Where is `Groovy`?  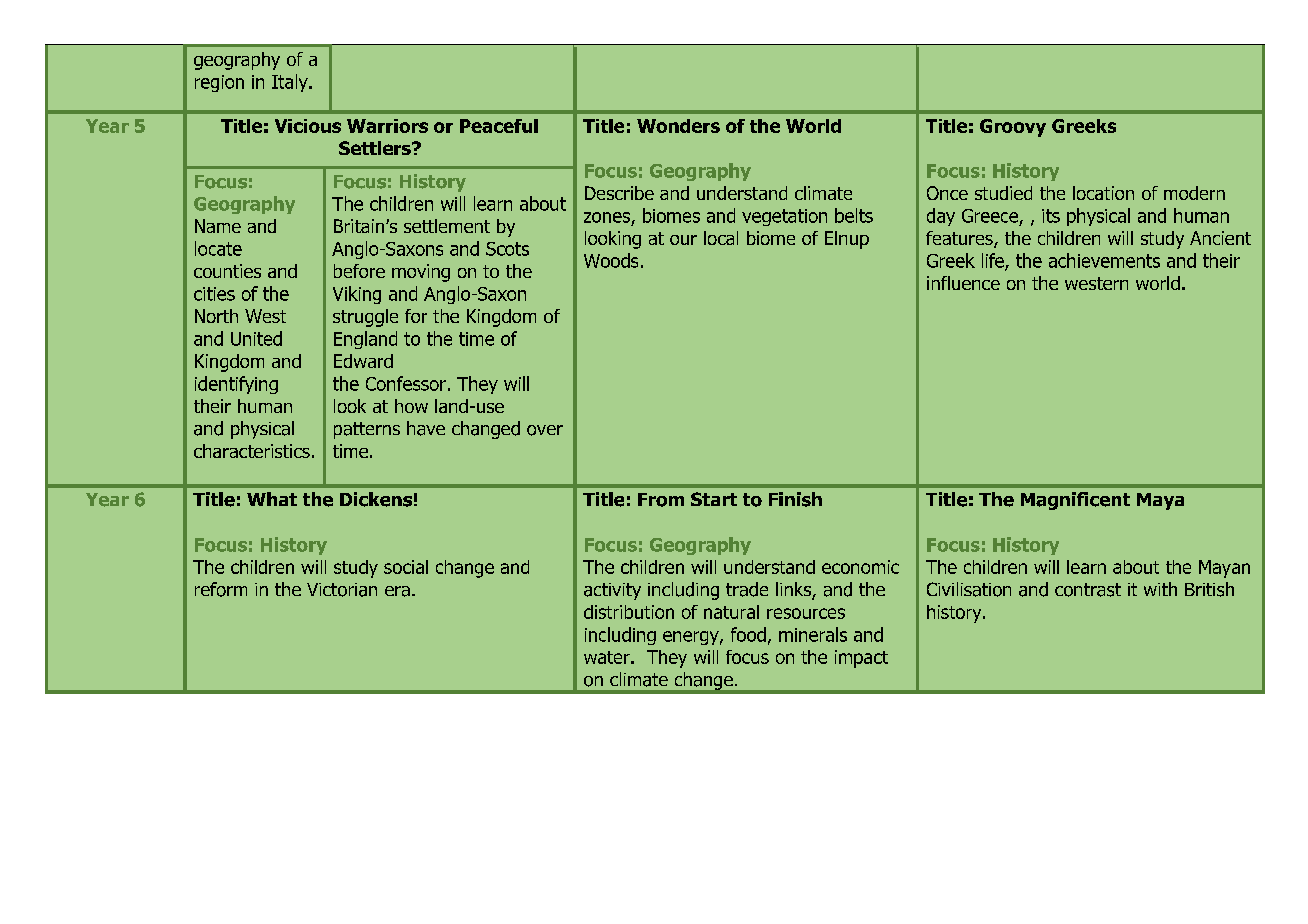 Groovy is located at coordinates (1013, 128).
